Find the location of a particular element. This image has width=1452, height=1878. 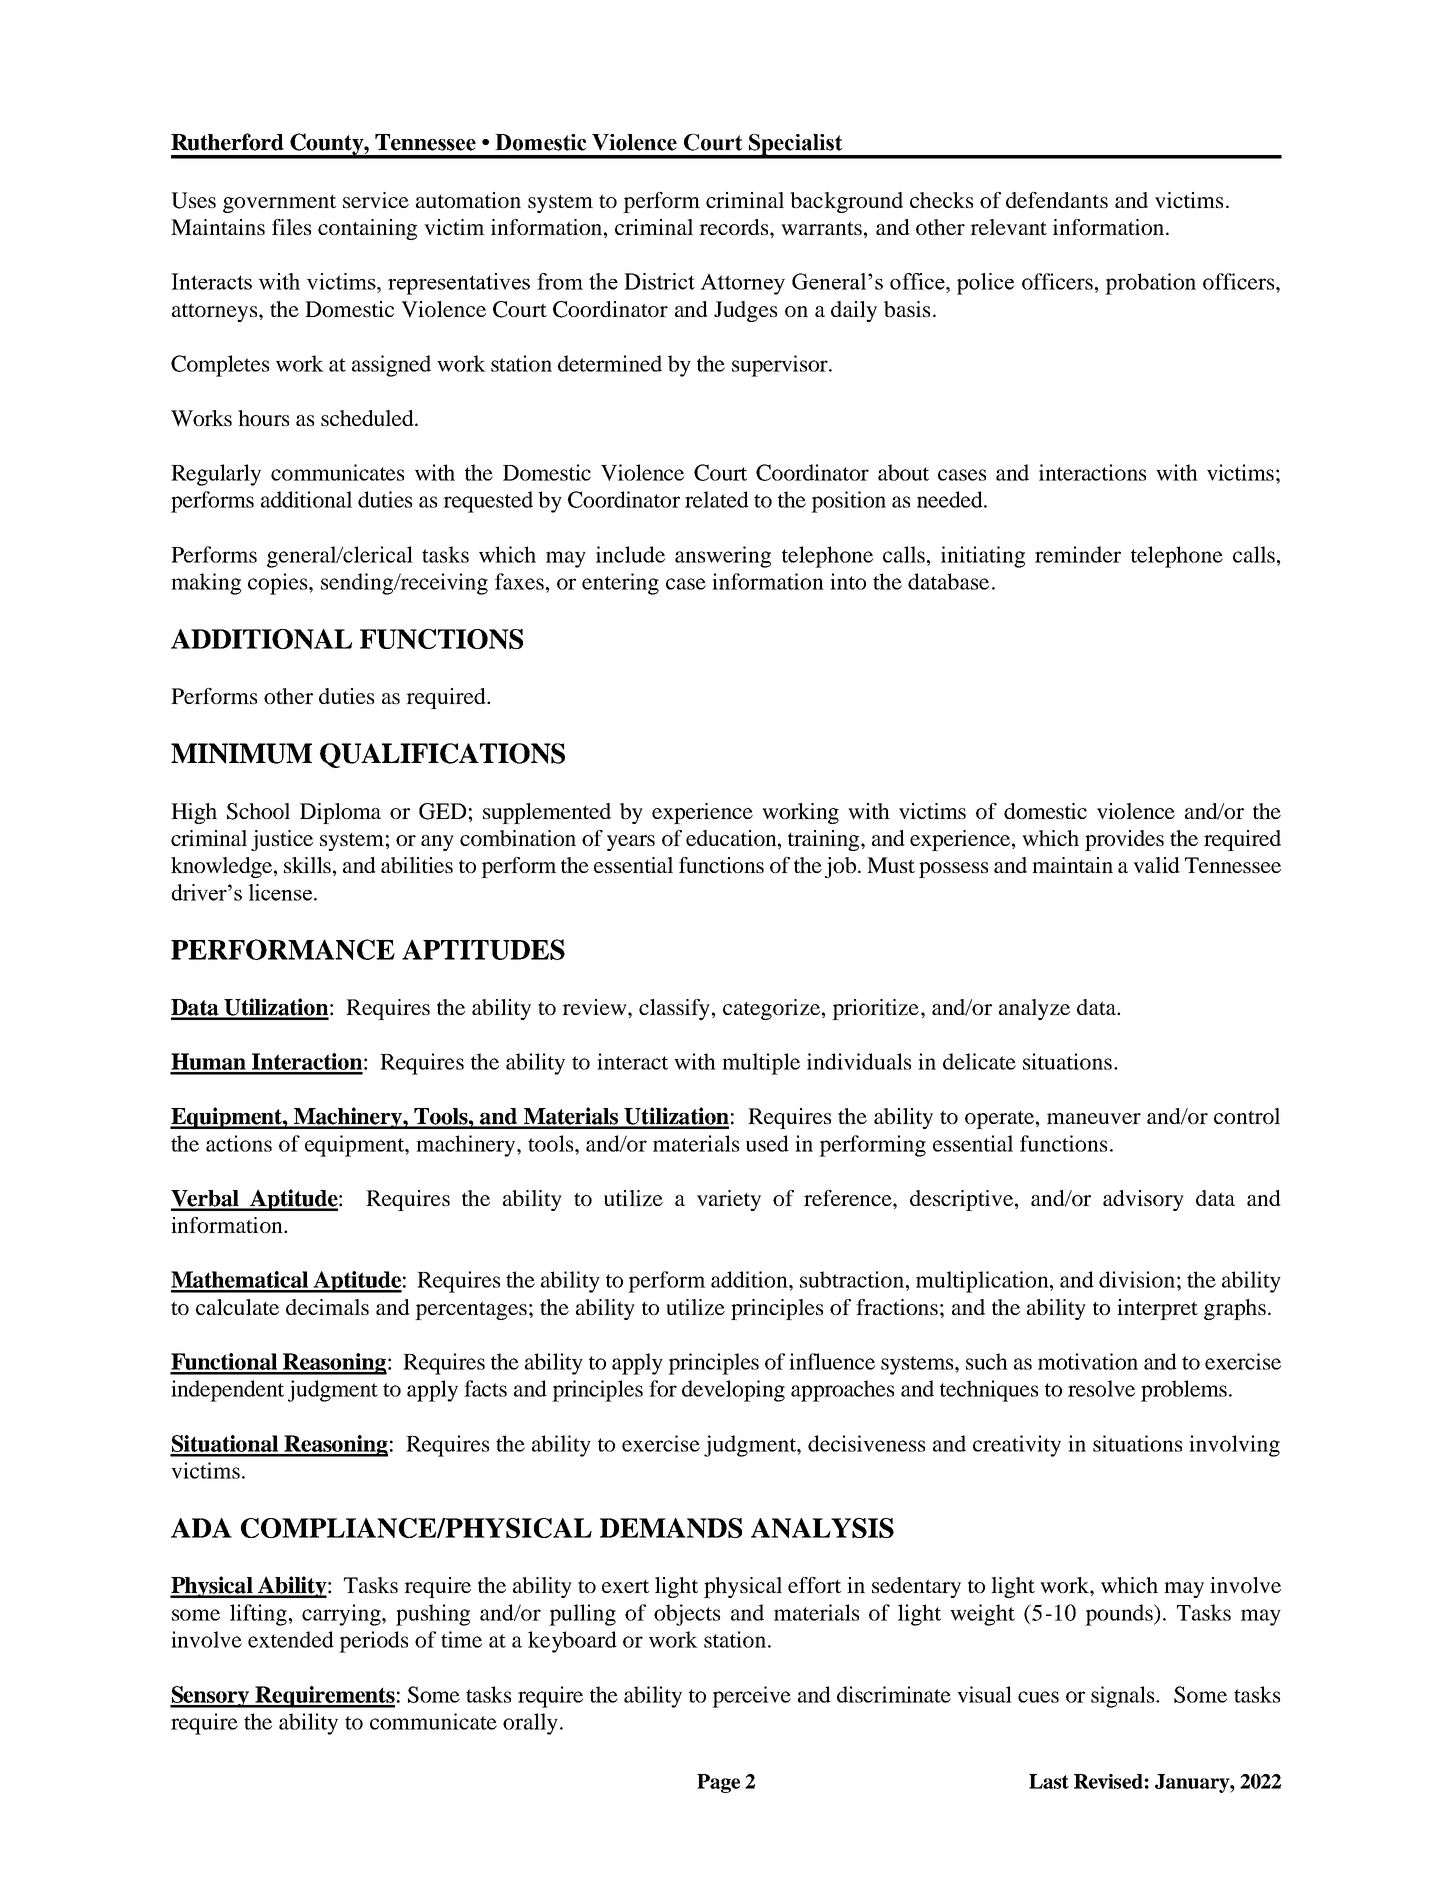

analyze is located at coordinates (1034, 1009).
